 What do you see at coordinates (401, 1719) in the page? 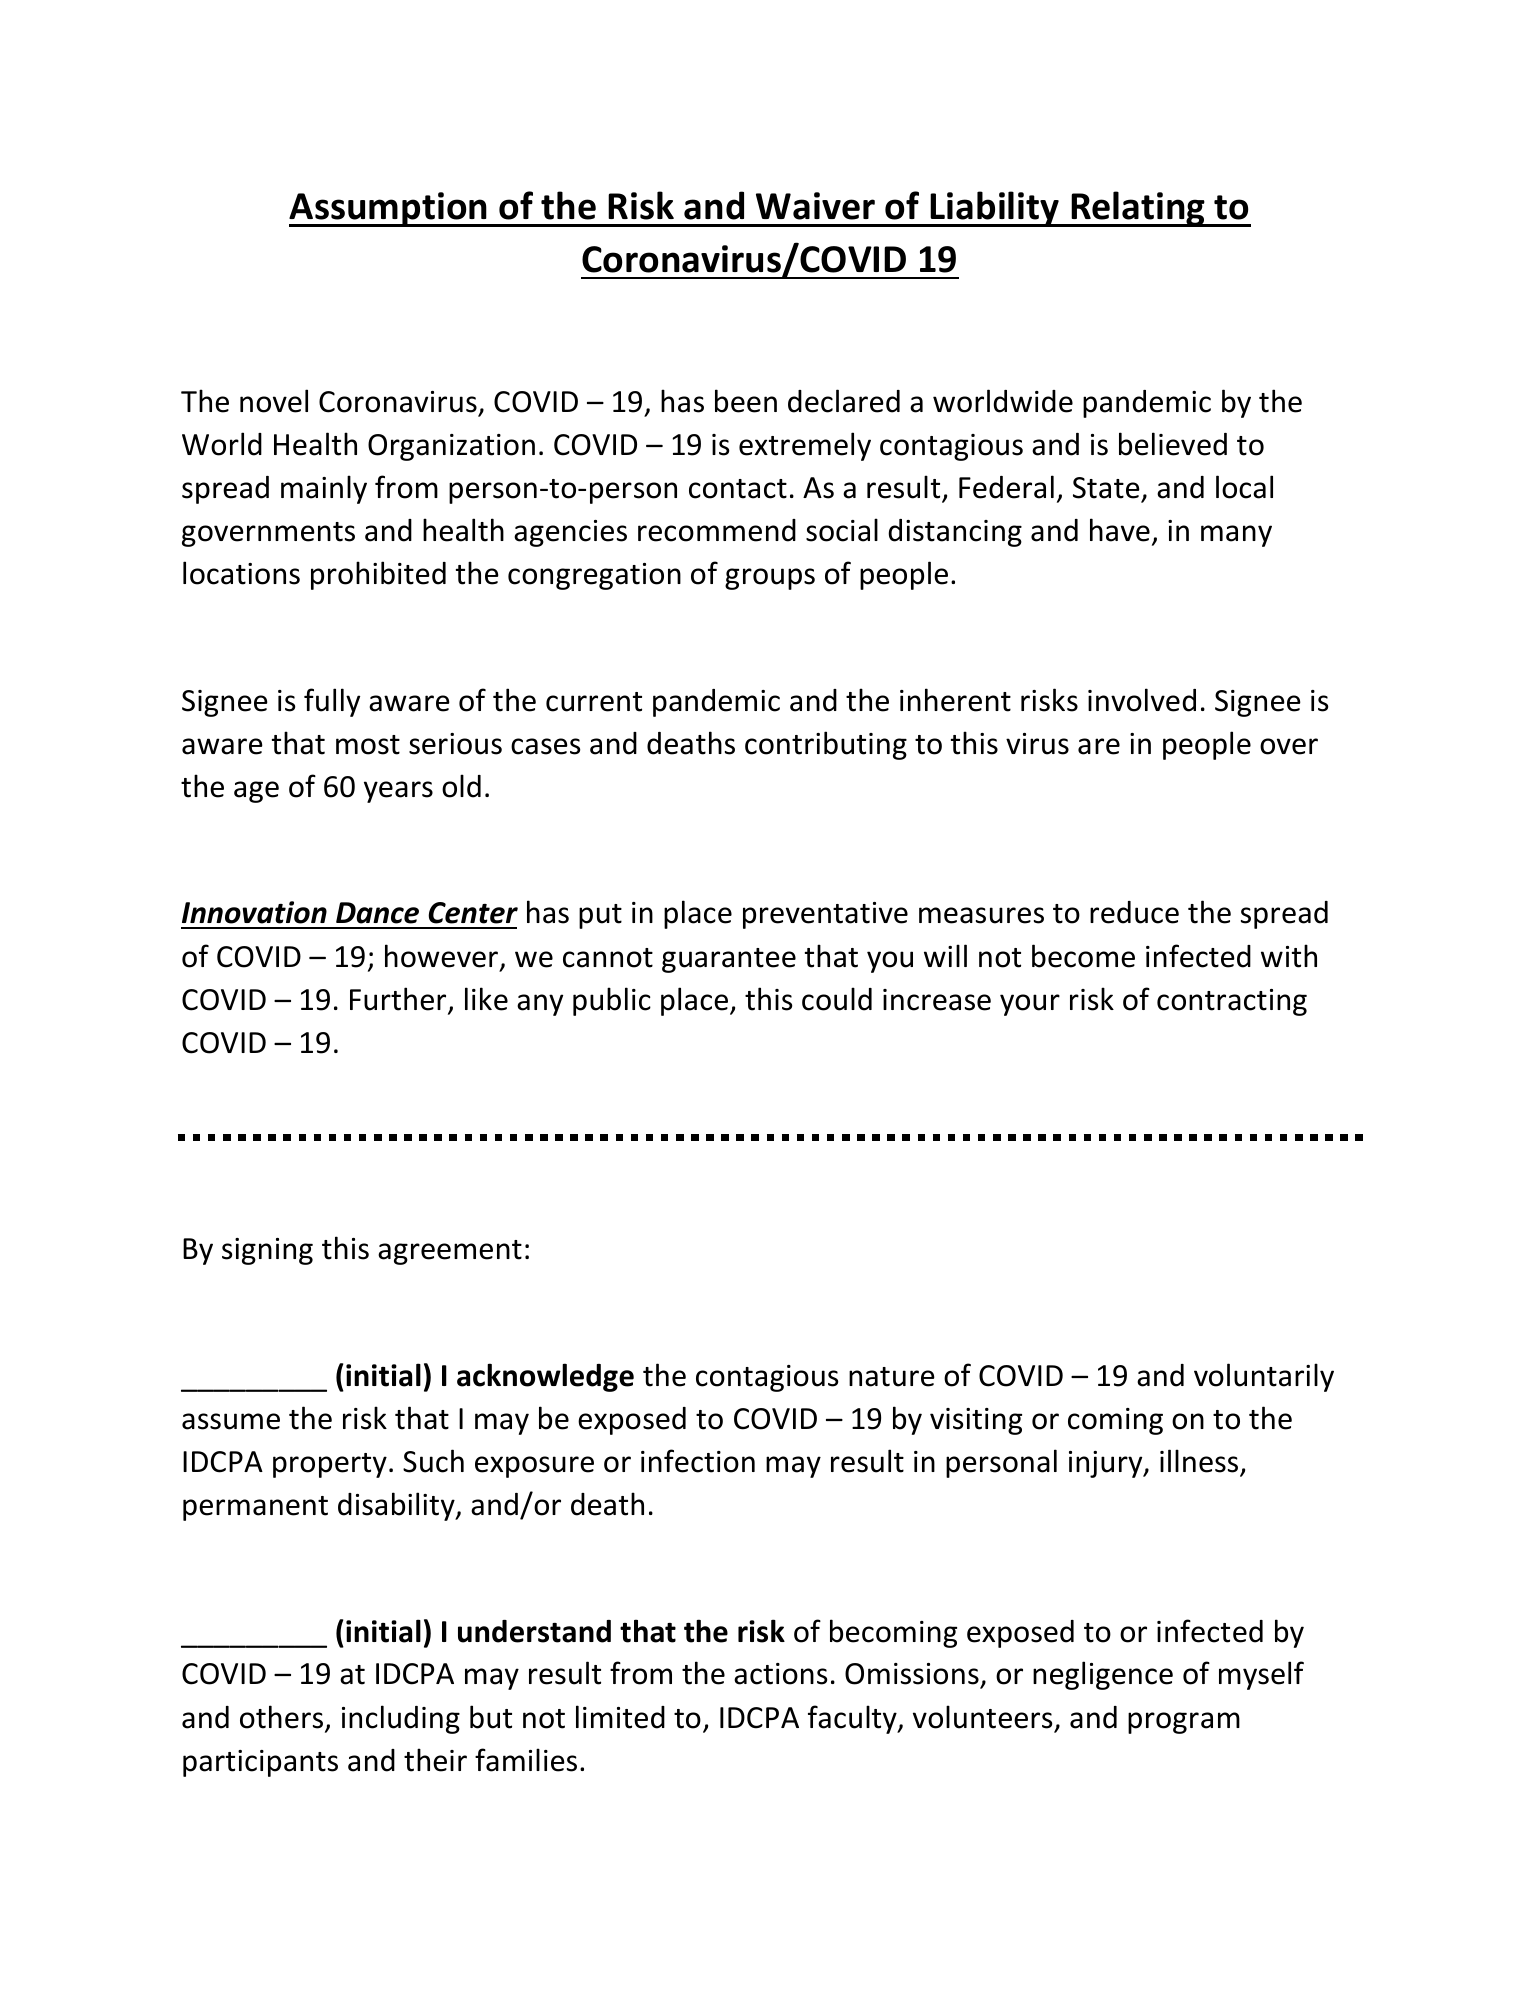
I see `including` at bounding box center [401, 1719].
